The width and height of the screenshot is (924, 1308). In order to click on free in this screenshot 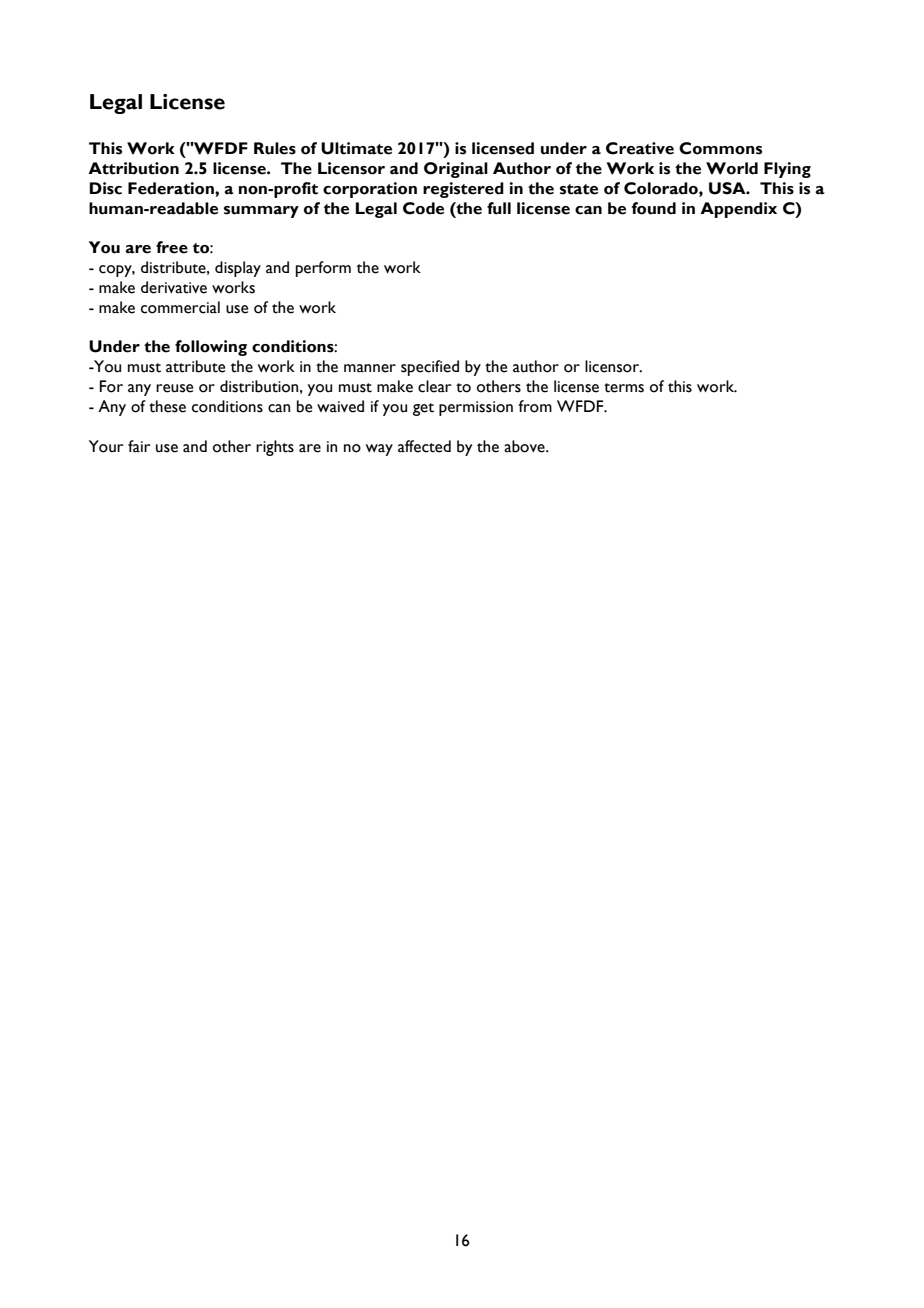, I will do `click(172, 247)`.
